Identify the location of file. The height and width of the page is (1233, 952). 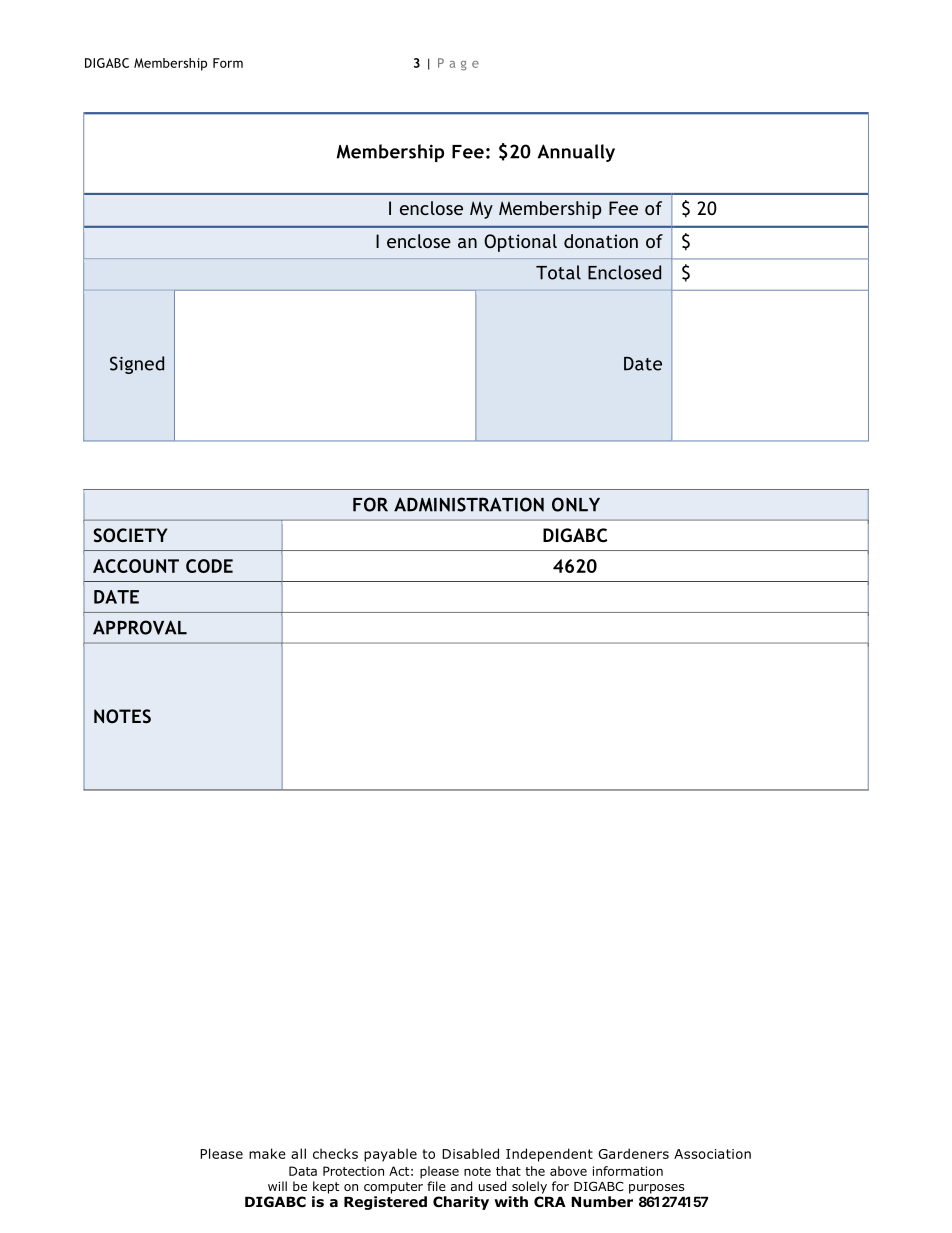
(436, 1186).
